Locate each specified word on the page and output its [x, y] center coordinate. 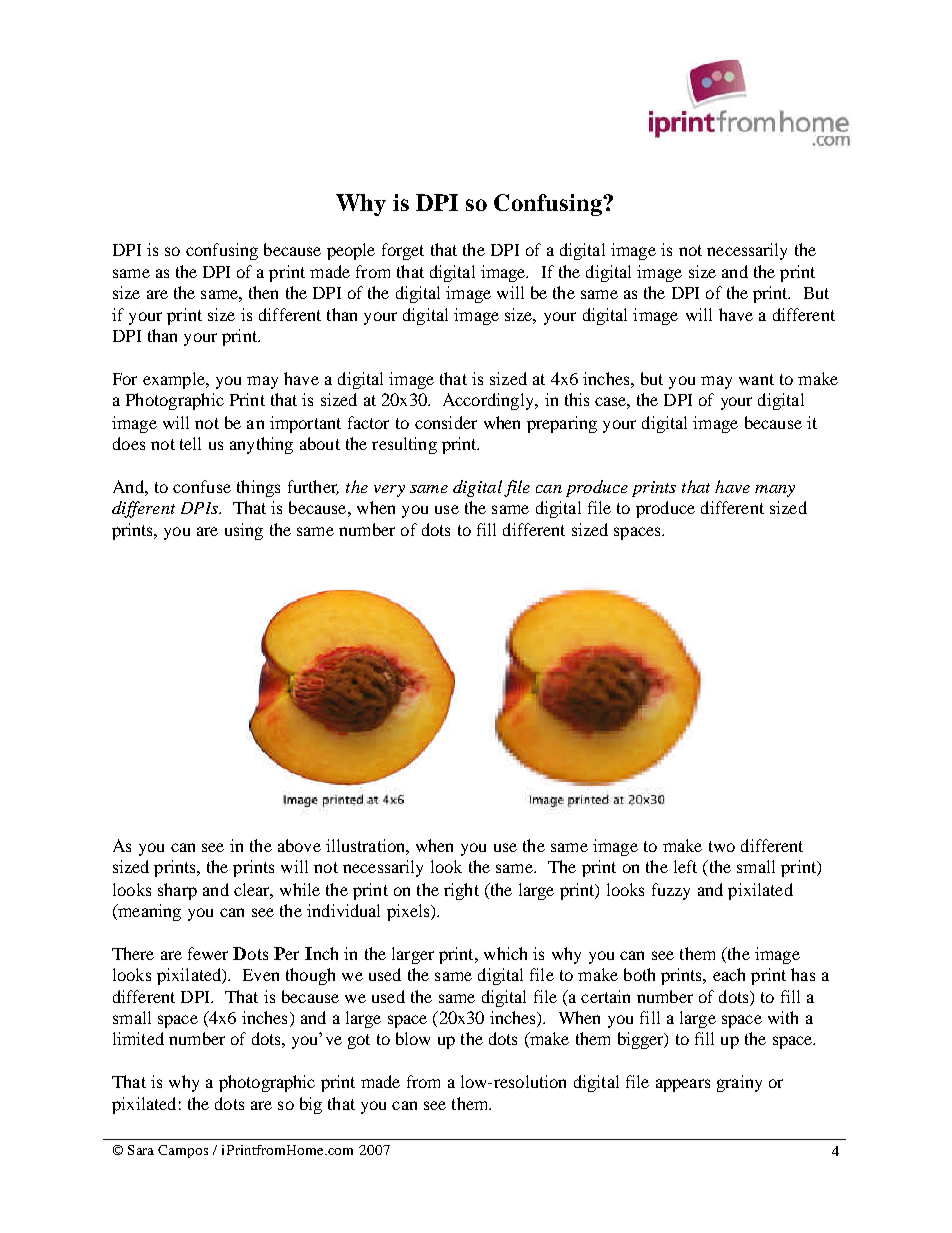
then [263, 292]
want [756, 379]
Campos [183, 1151]
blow [413, 1038]
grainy [739, 1083]
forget [403, 251]
